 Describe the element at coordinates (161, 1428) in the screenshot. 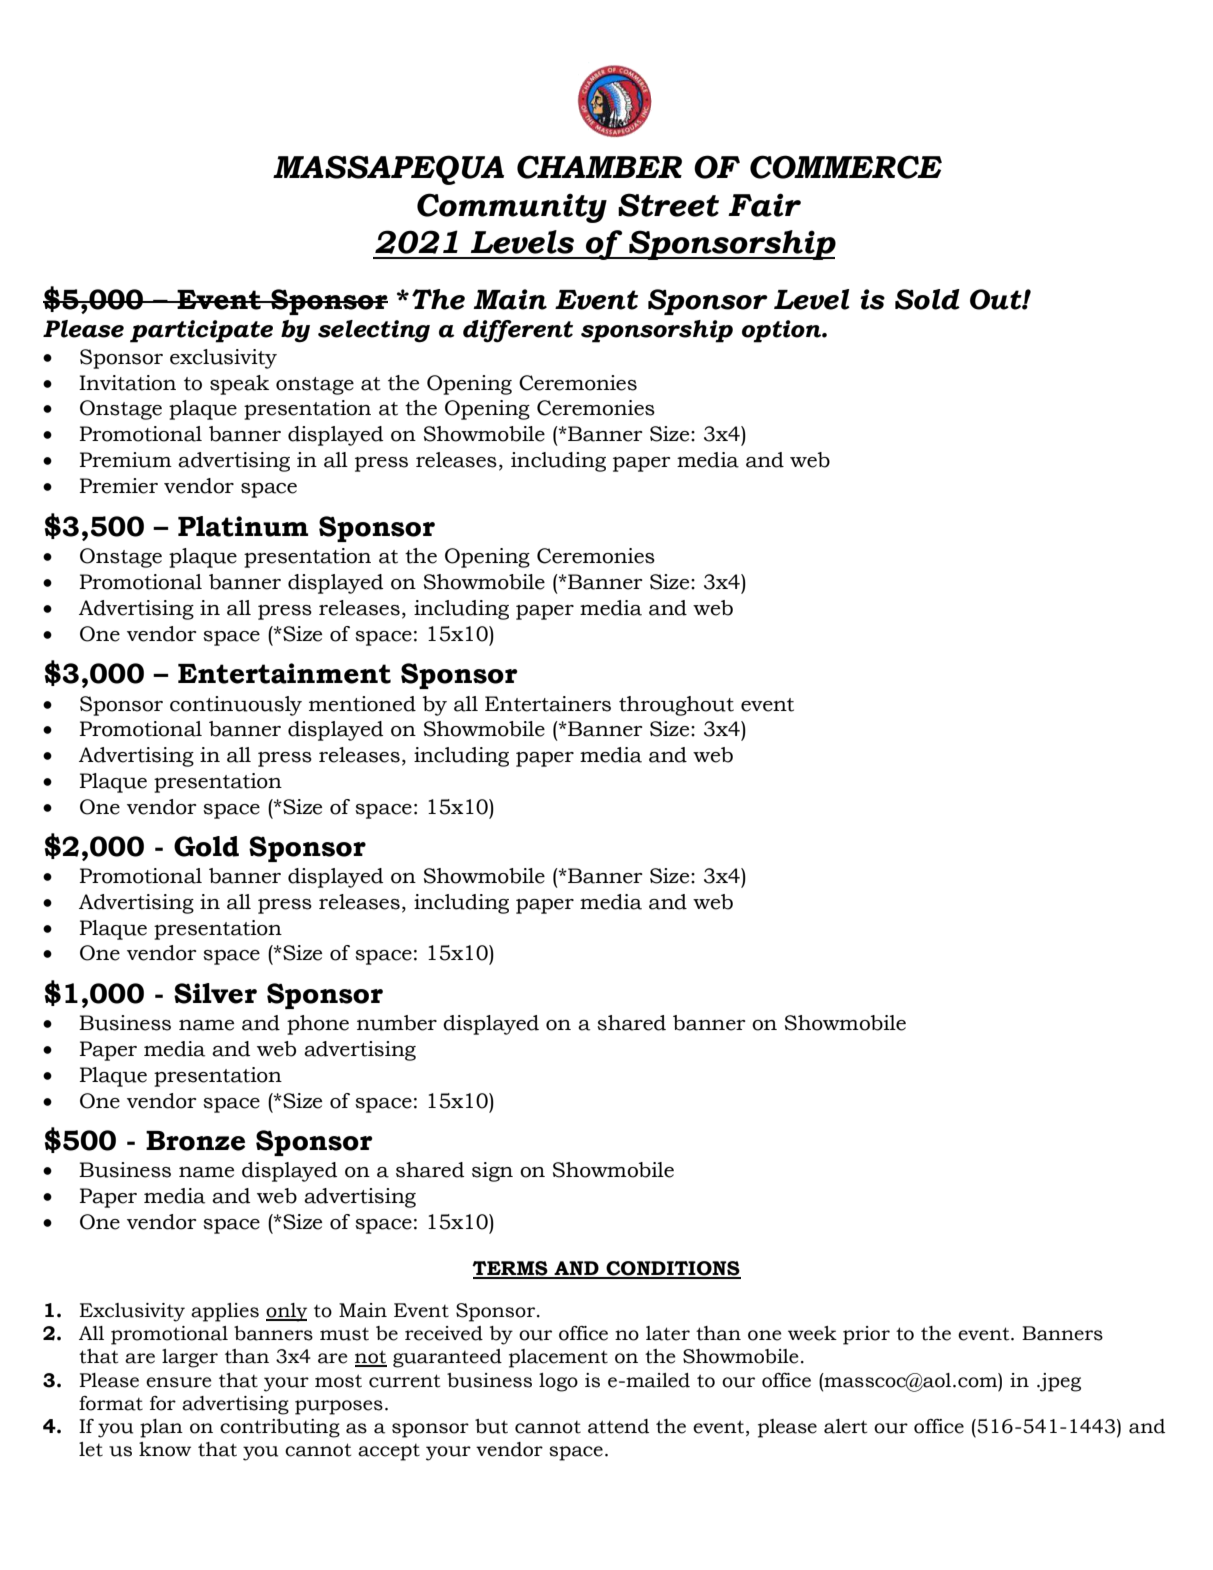

I see `plan` at that location.
